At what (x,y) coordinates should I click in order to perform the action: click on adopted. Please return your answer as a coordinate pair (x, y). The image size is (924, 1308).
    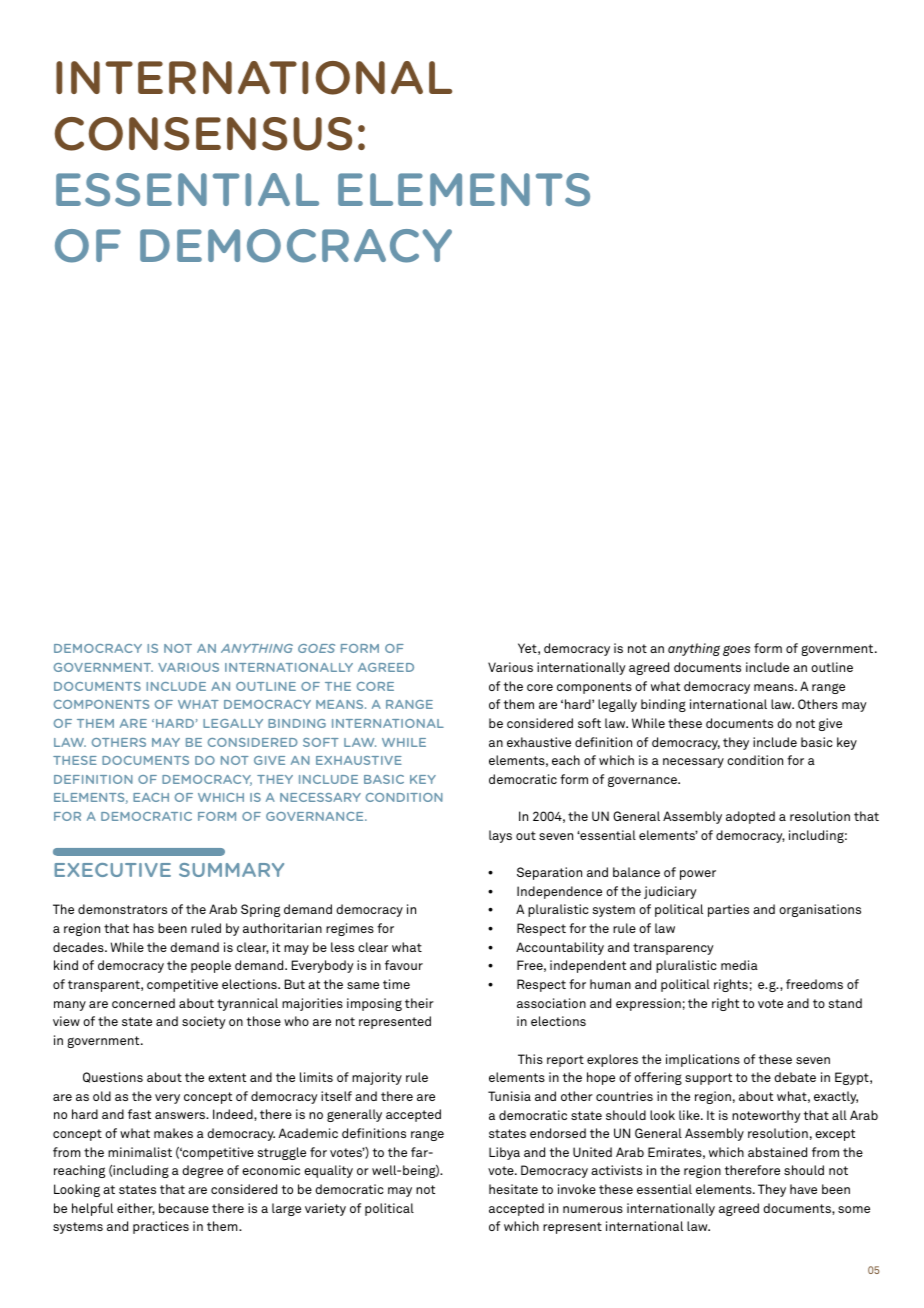
    Looking at the image, I should click on (750, 817).
